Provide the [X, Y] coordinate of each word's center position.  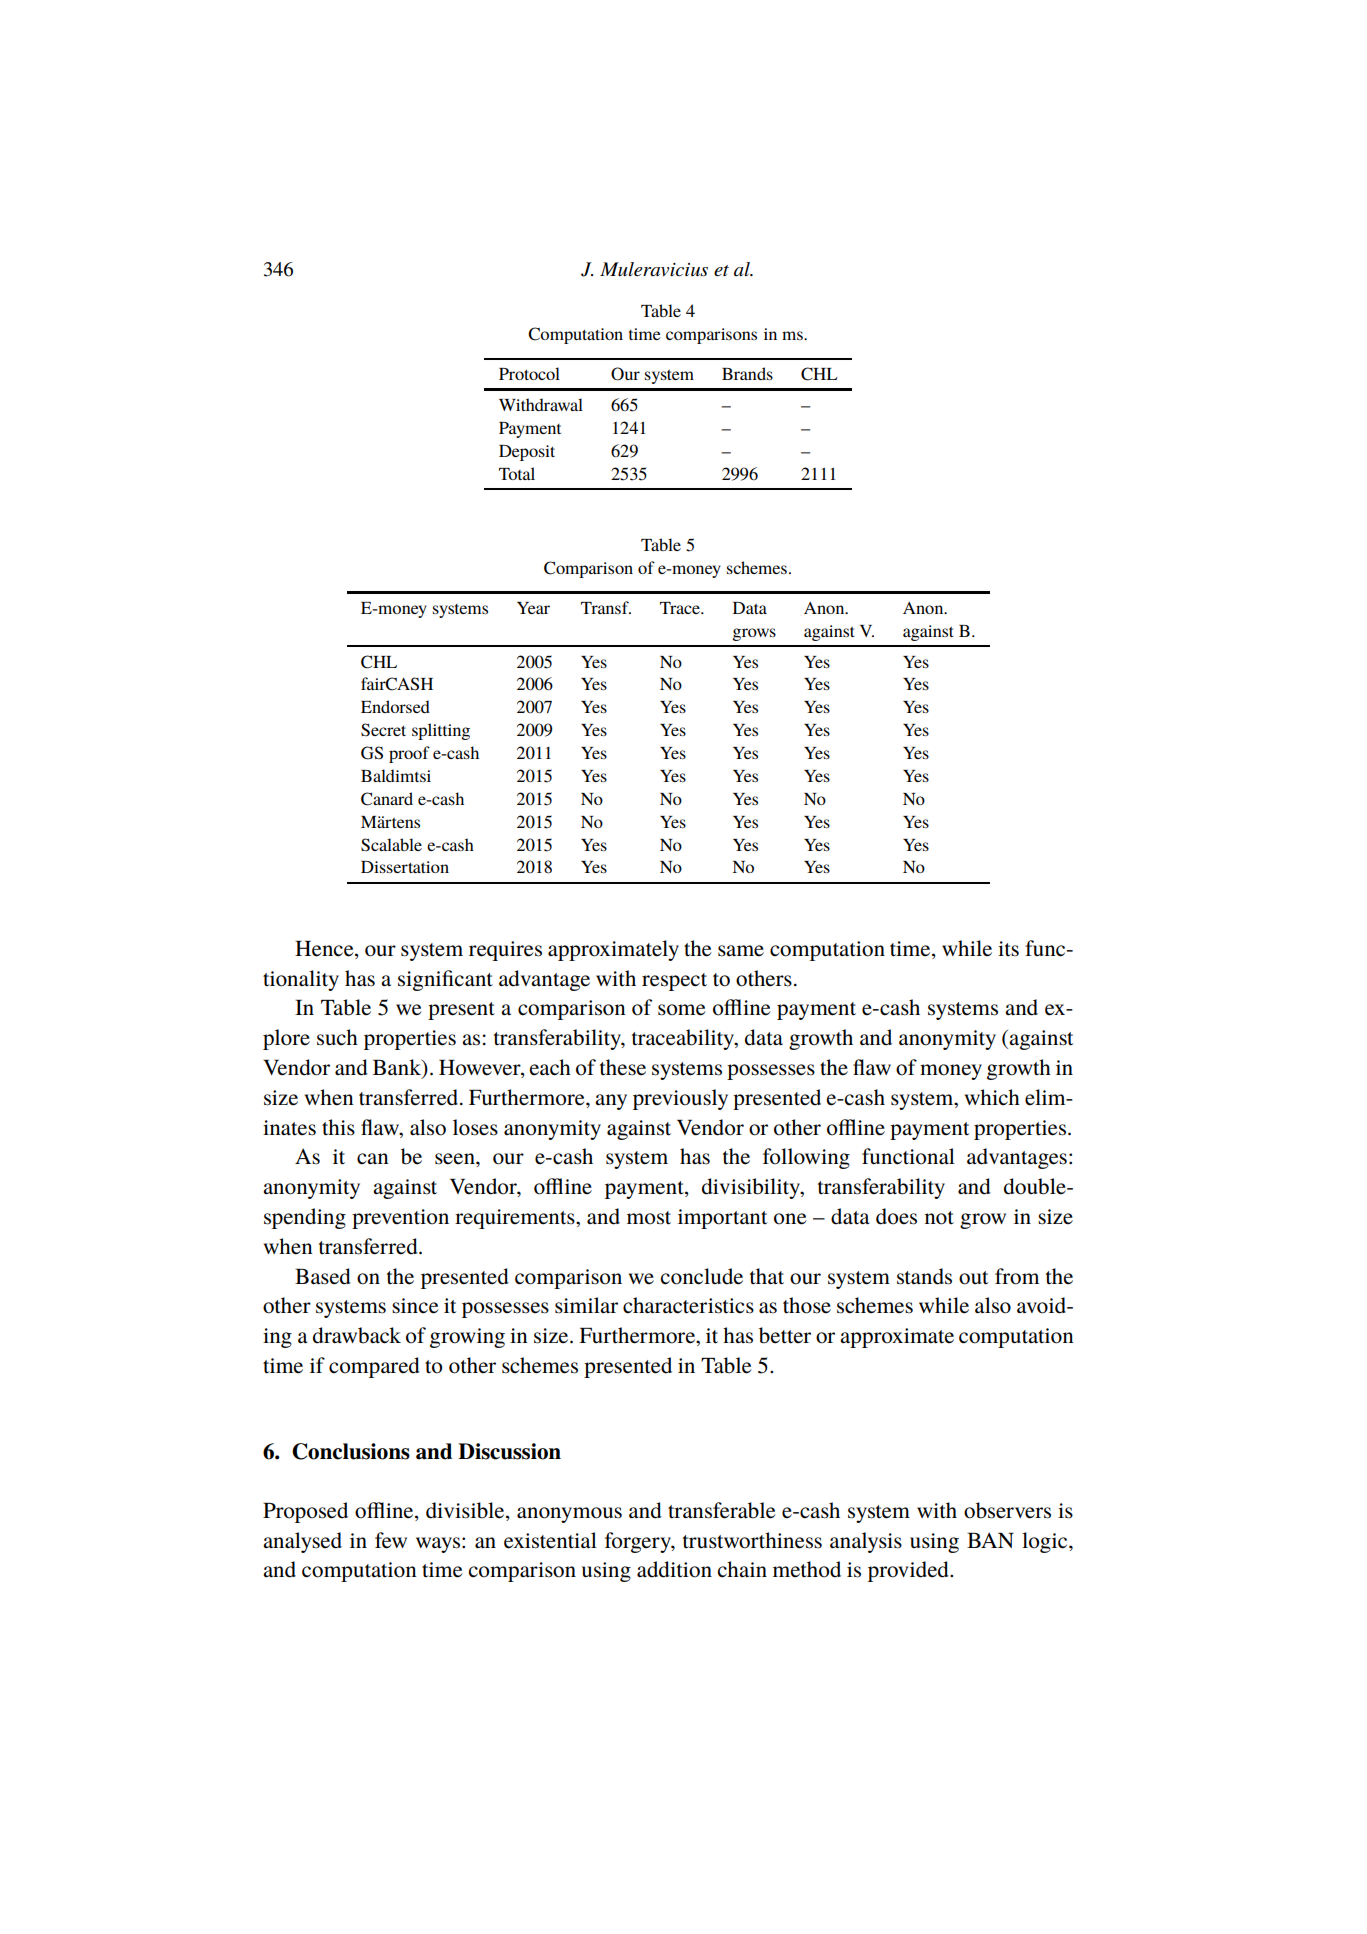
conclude [701, 1276]
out [973, 1278]
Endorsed [395, 706]
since [415, 1306]
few [391, 1540]
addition [674, 1569]
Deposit [527, 453]
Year [533, 608]
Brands [747, 373]
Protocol [529, 373]
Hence [325, 950]
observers [1007, 1510]
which [992, 1097]
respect [674, 982]
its [1008, 949]
